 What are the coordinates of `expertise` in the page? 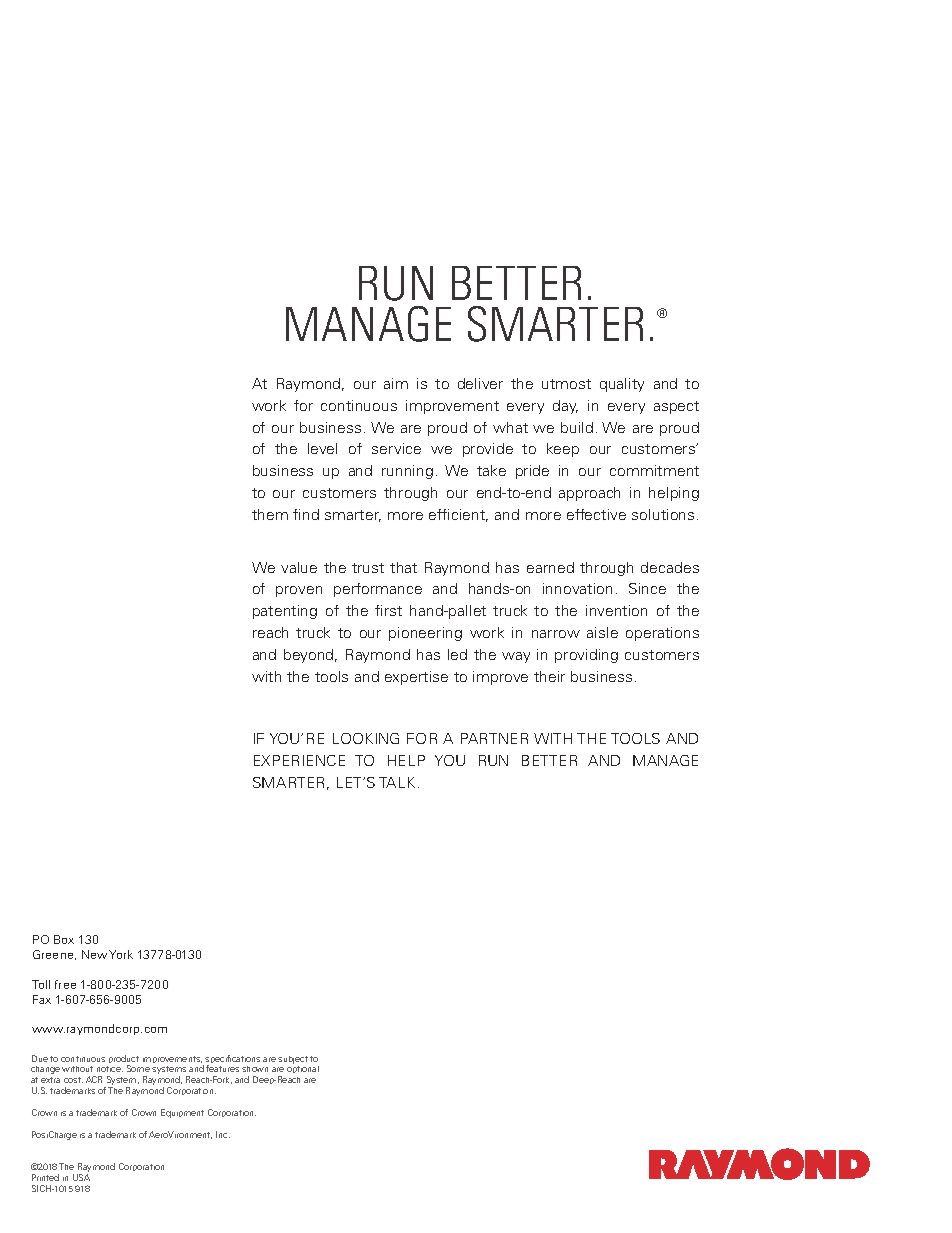 It's located at (416, 678).
